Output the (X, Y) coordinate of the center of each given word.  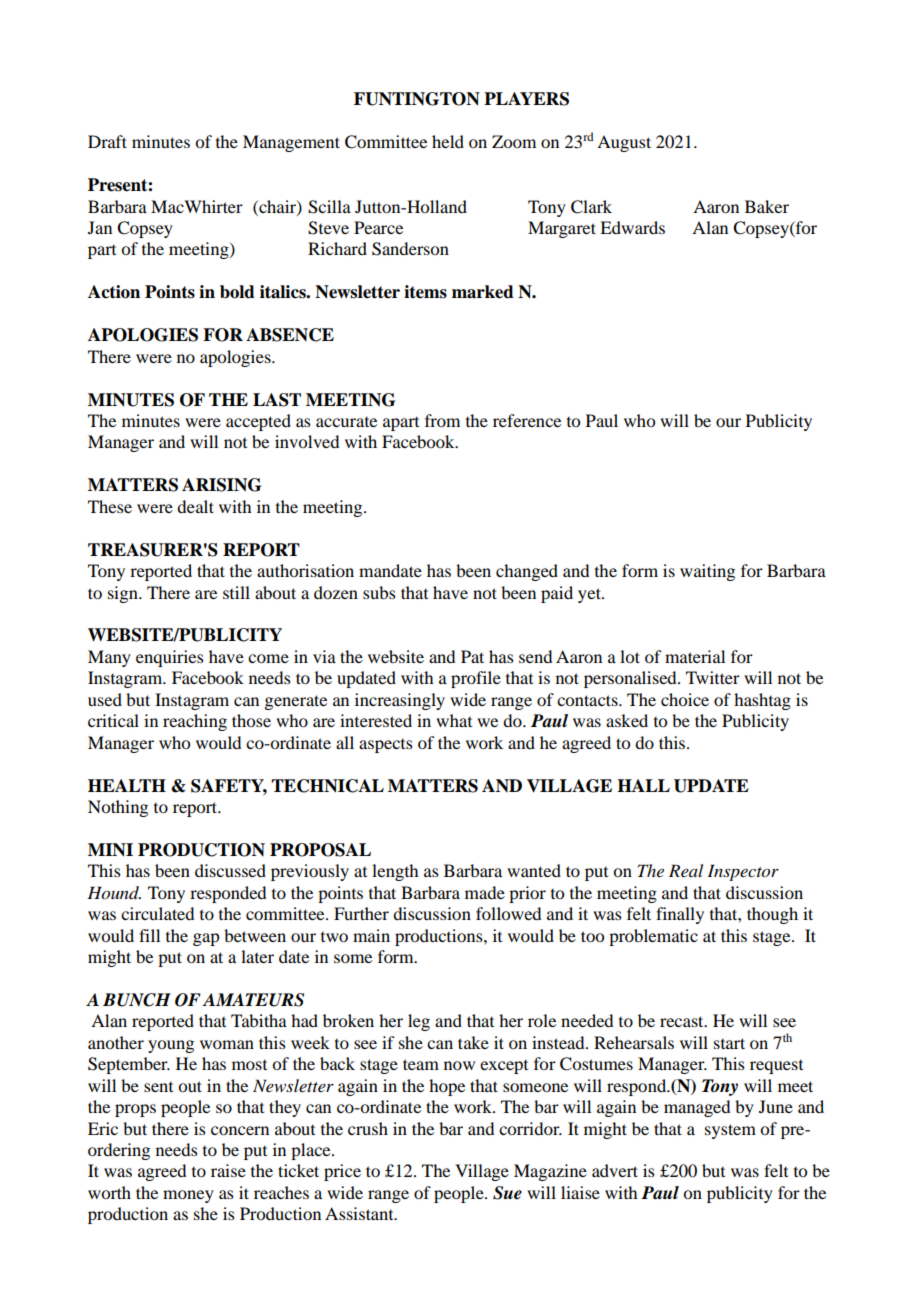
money (188, 1196)
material (695, 656)
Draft (107, 141)
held (448, 141)
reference (527, 420)
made (485, 892)
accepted (258, 422)
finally (680, 915)
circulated (157, 913)
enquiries (170, 658)
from (442, 420)
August (624, 143)
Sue (507, 1193)
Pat (472, 656)
